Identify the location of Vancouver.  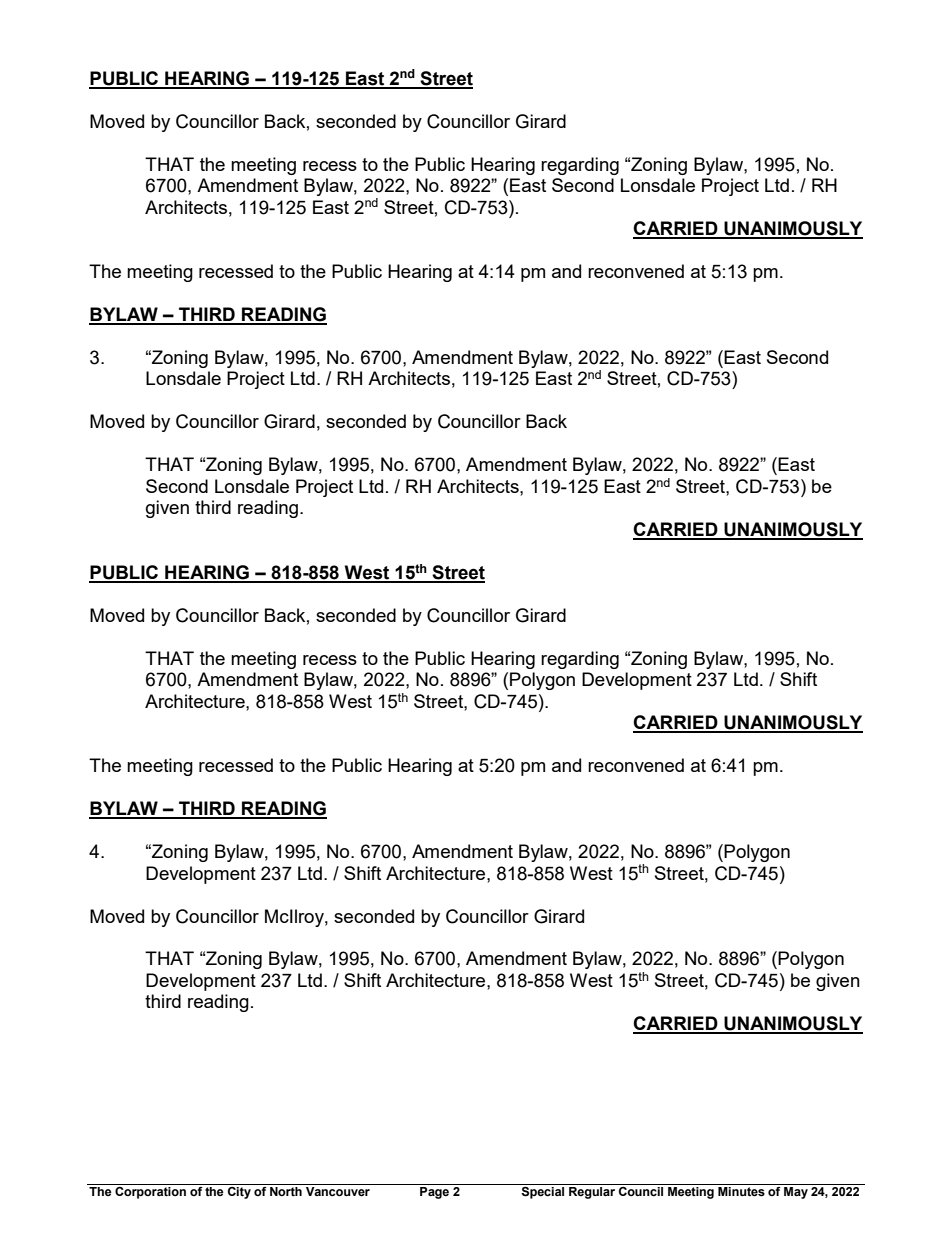
(338, 1192).
